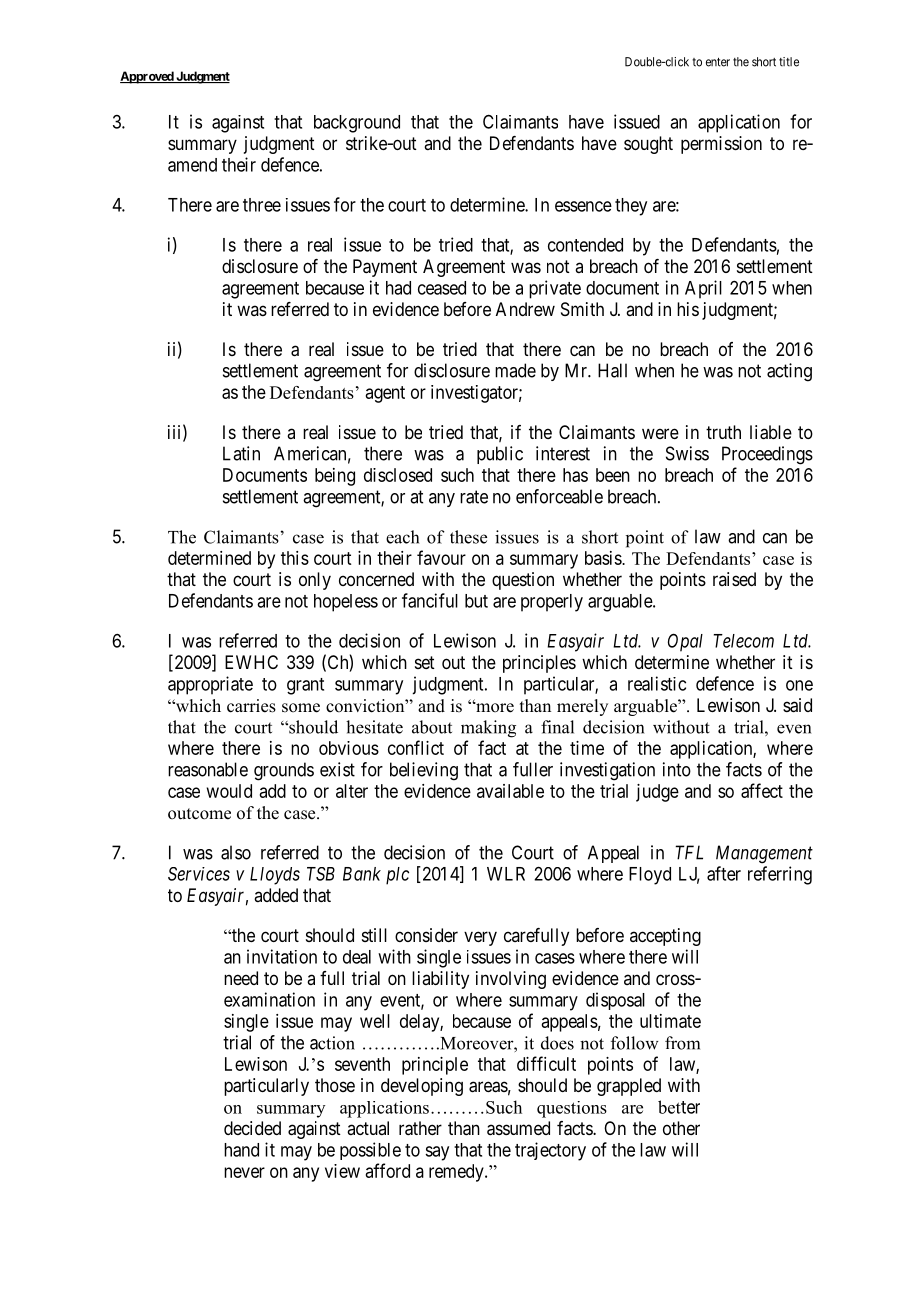 Image resolution: width=924 pixels, height=1307 pixels. What do you see at coordinates (437, 1153) in the page?
I see `say` at bounding box center [437, 1153].
